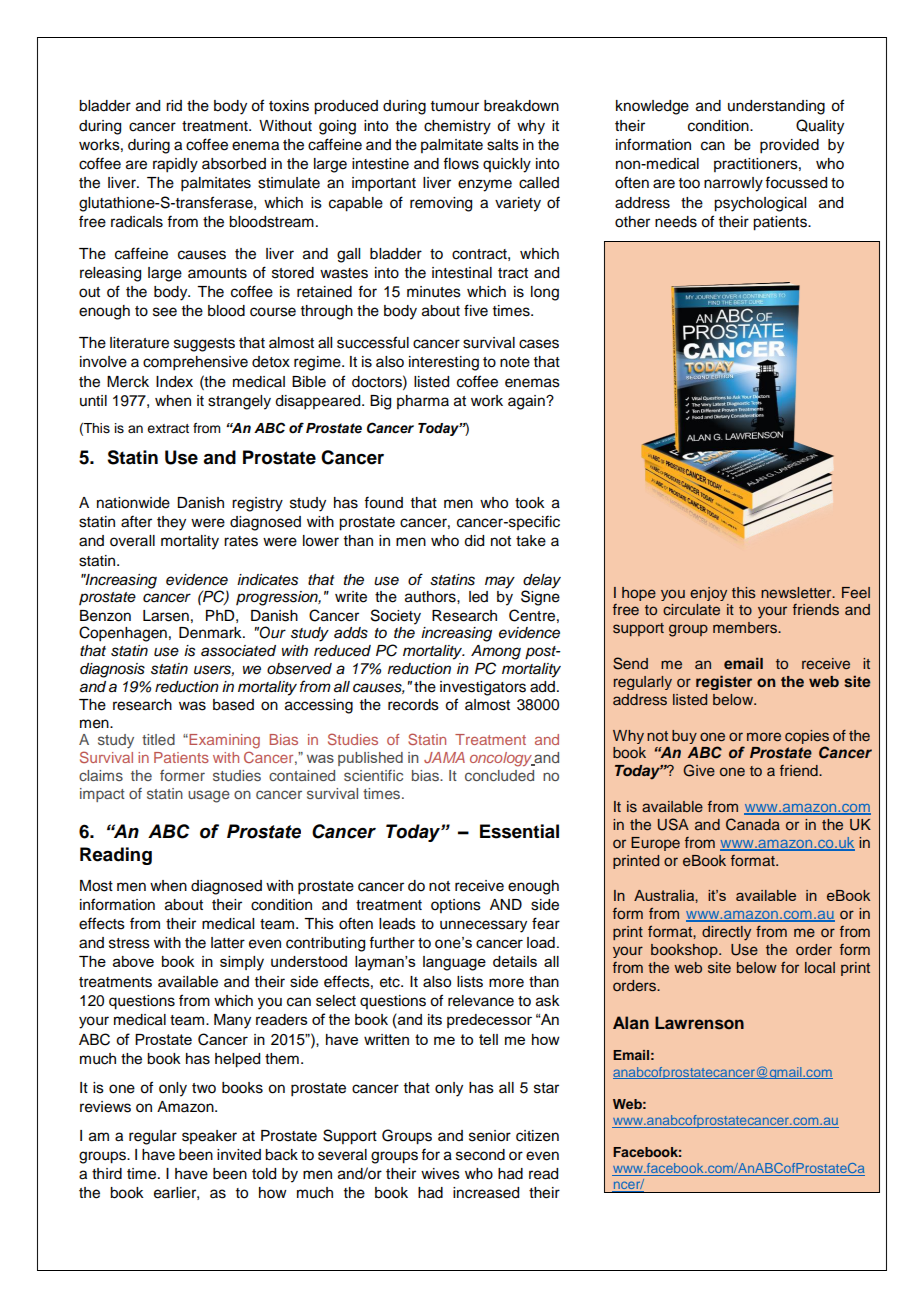  I want to click on provided, so click(789, 146).
